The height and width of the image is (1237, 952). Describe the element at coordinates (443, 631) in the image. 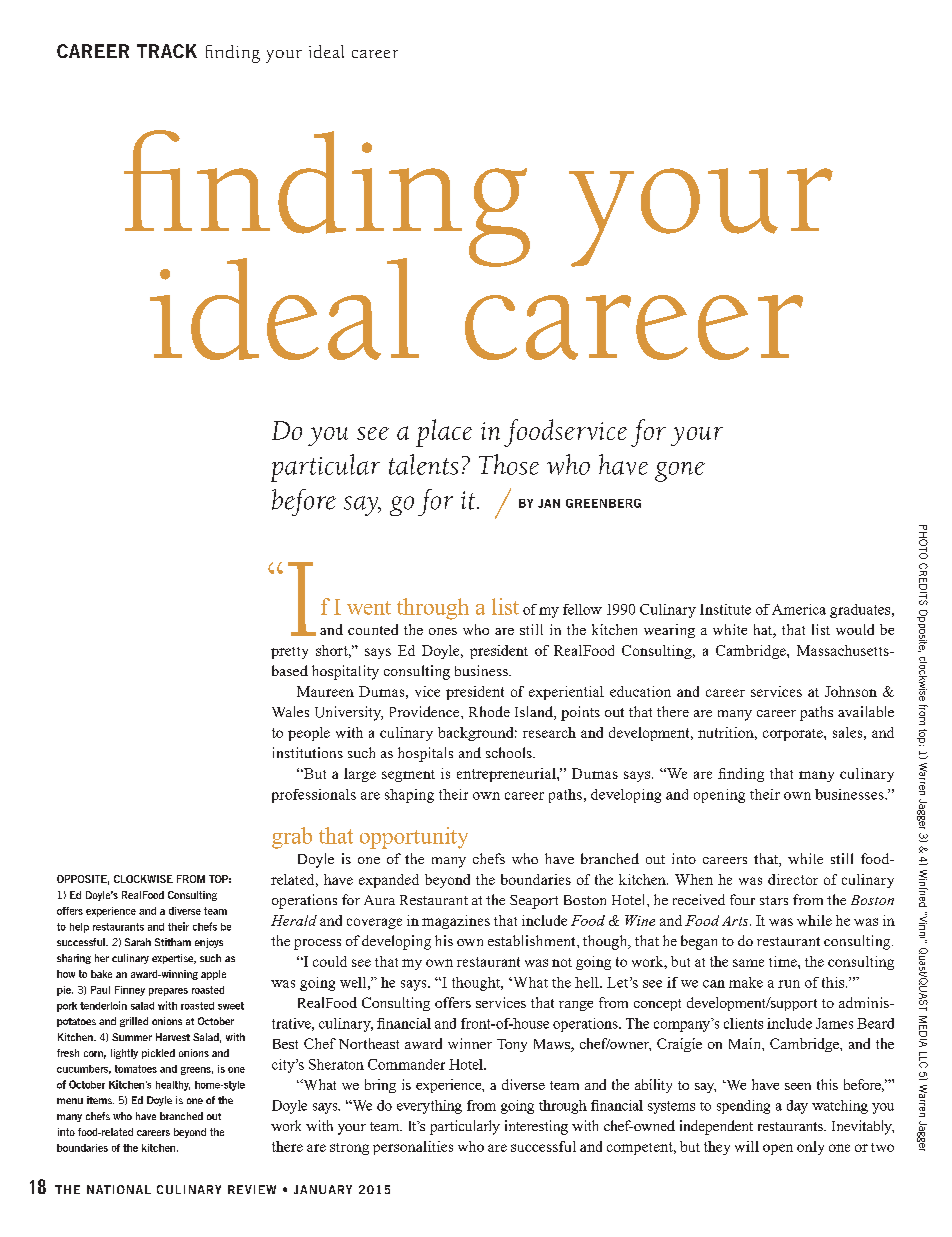

I see `ones` at that location.
